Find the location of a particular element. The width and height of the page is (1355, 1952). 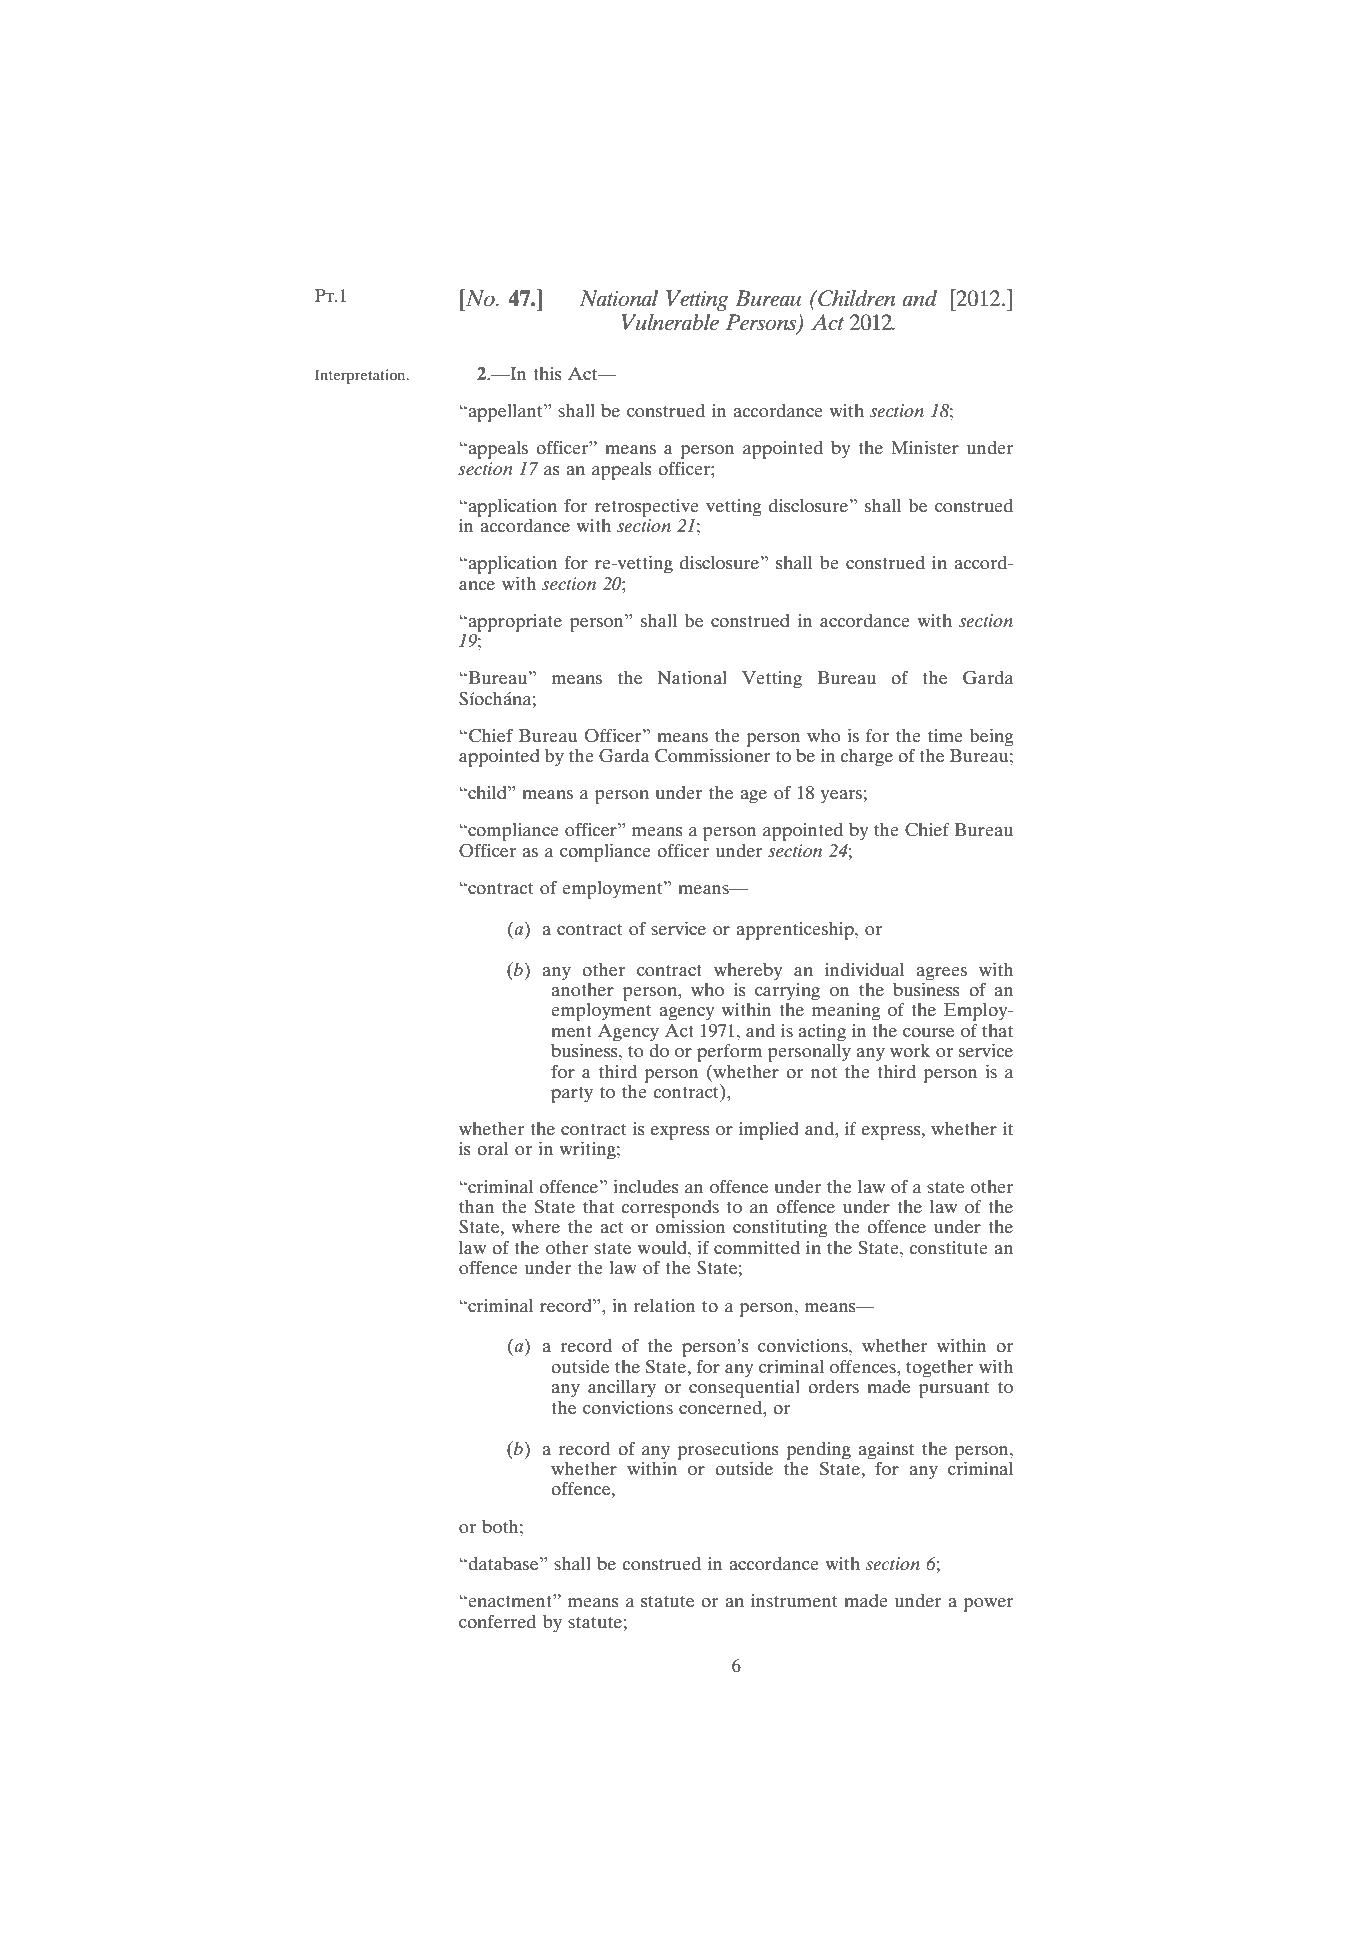

perform is located at coordinates (729, 1053).
